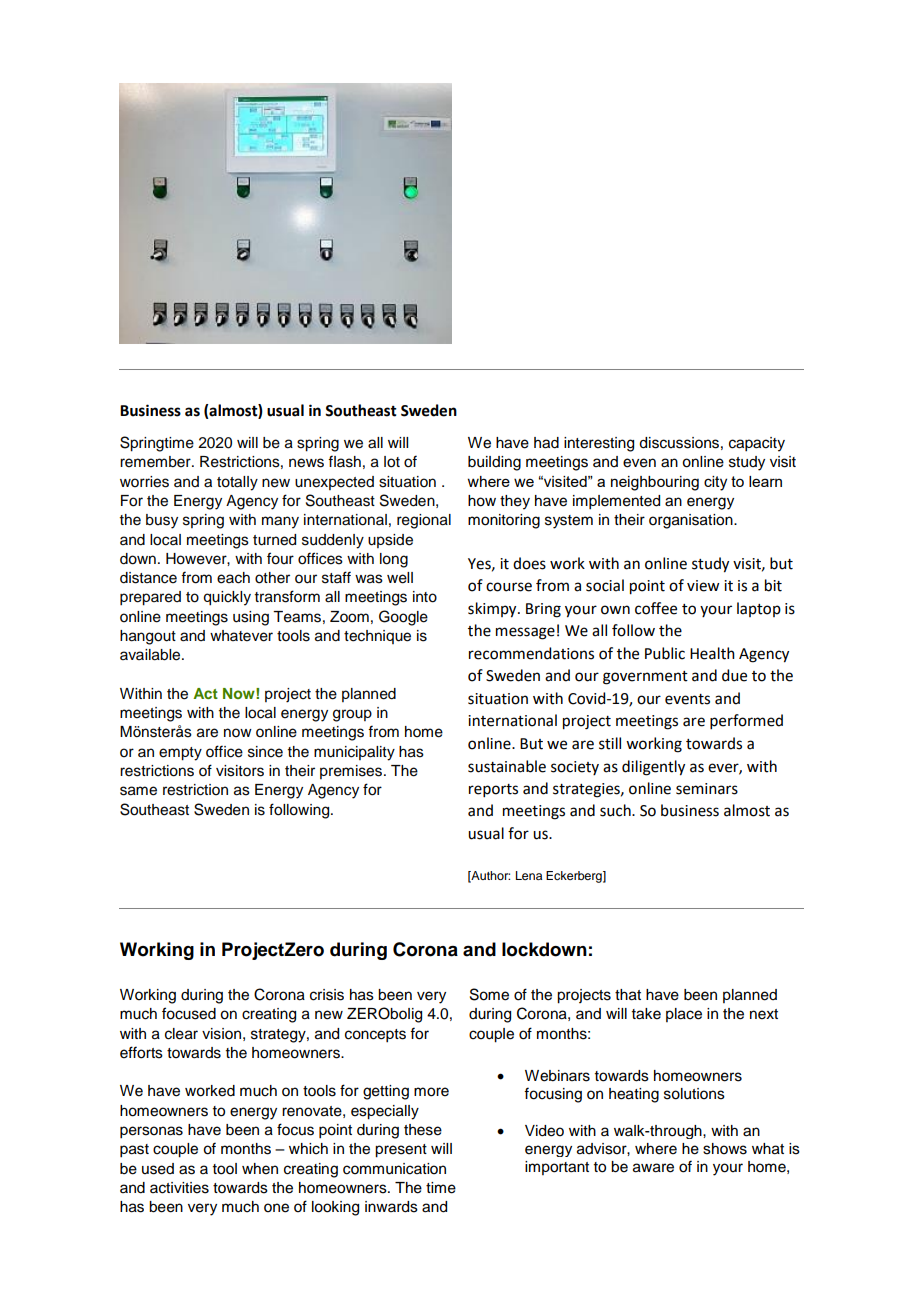  Describe the element at coordinates (179, 1188) in the page. I see `activities` at that location.
